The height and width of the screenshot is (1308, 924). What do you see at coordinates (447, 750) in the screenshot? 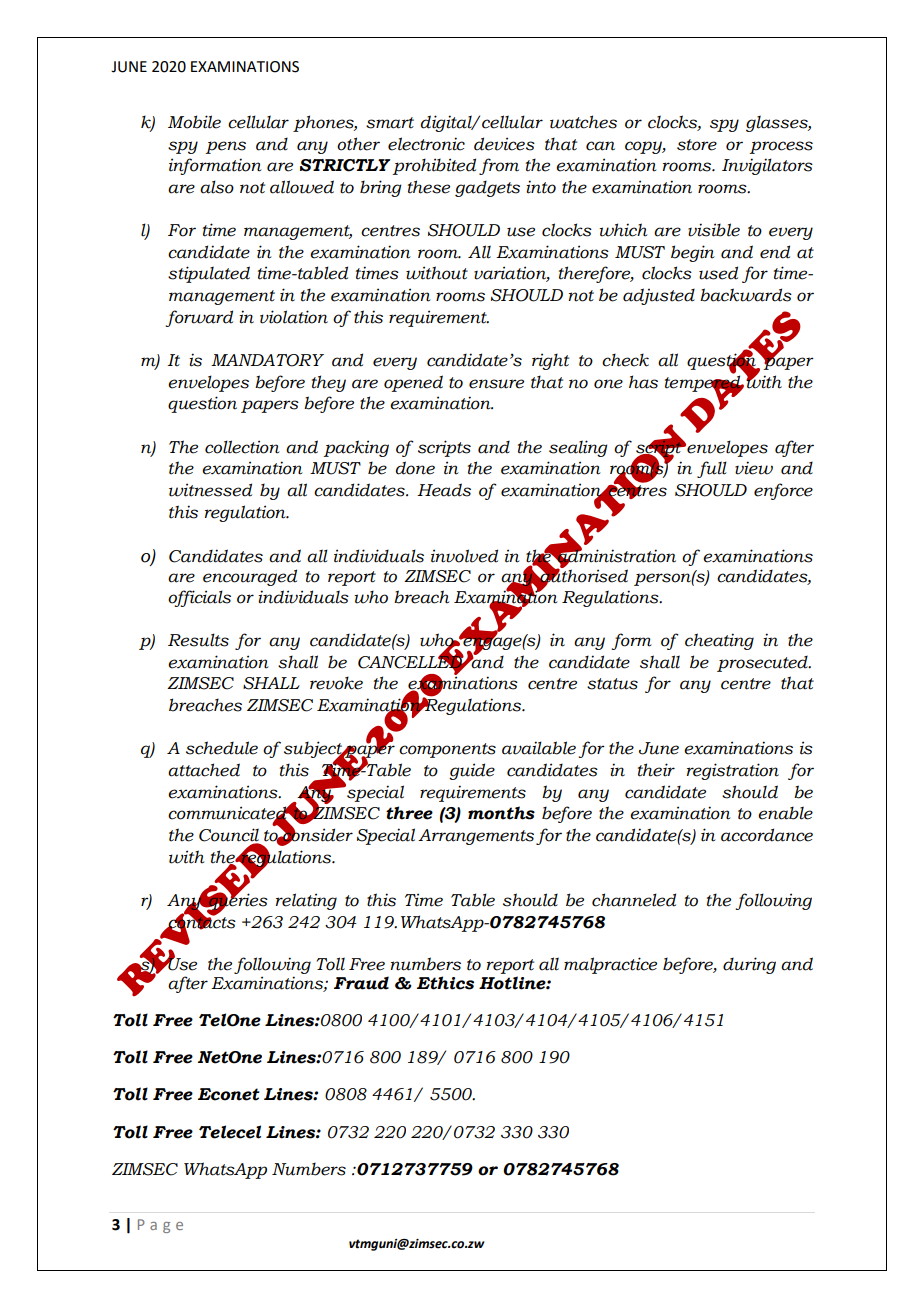
I see `components` at bounding box center [447, 750].
